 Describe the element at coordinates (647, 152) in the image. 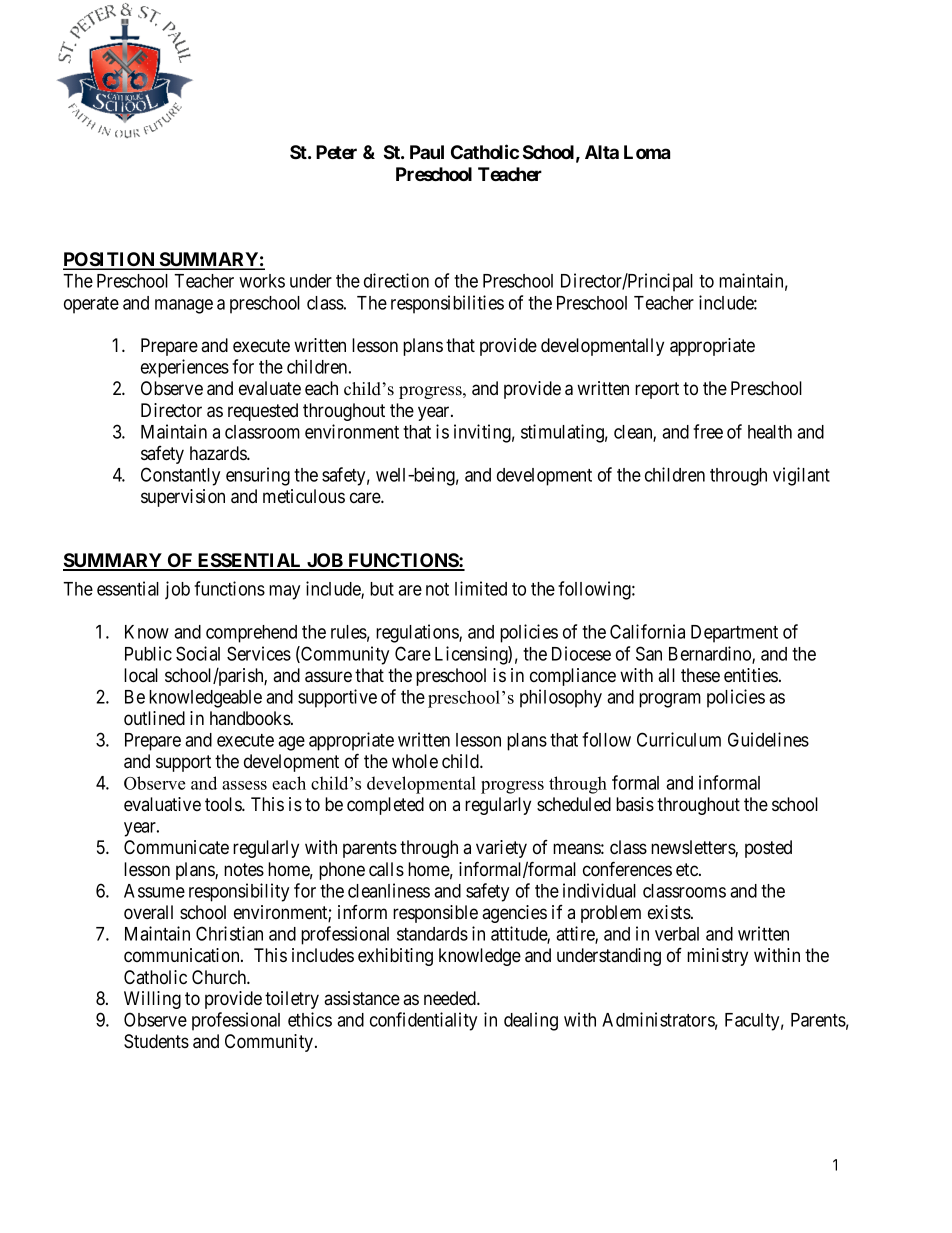

I see `Loma` at that location.
